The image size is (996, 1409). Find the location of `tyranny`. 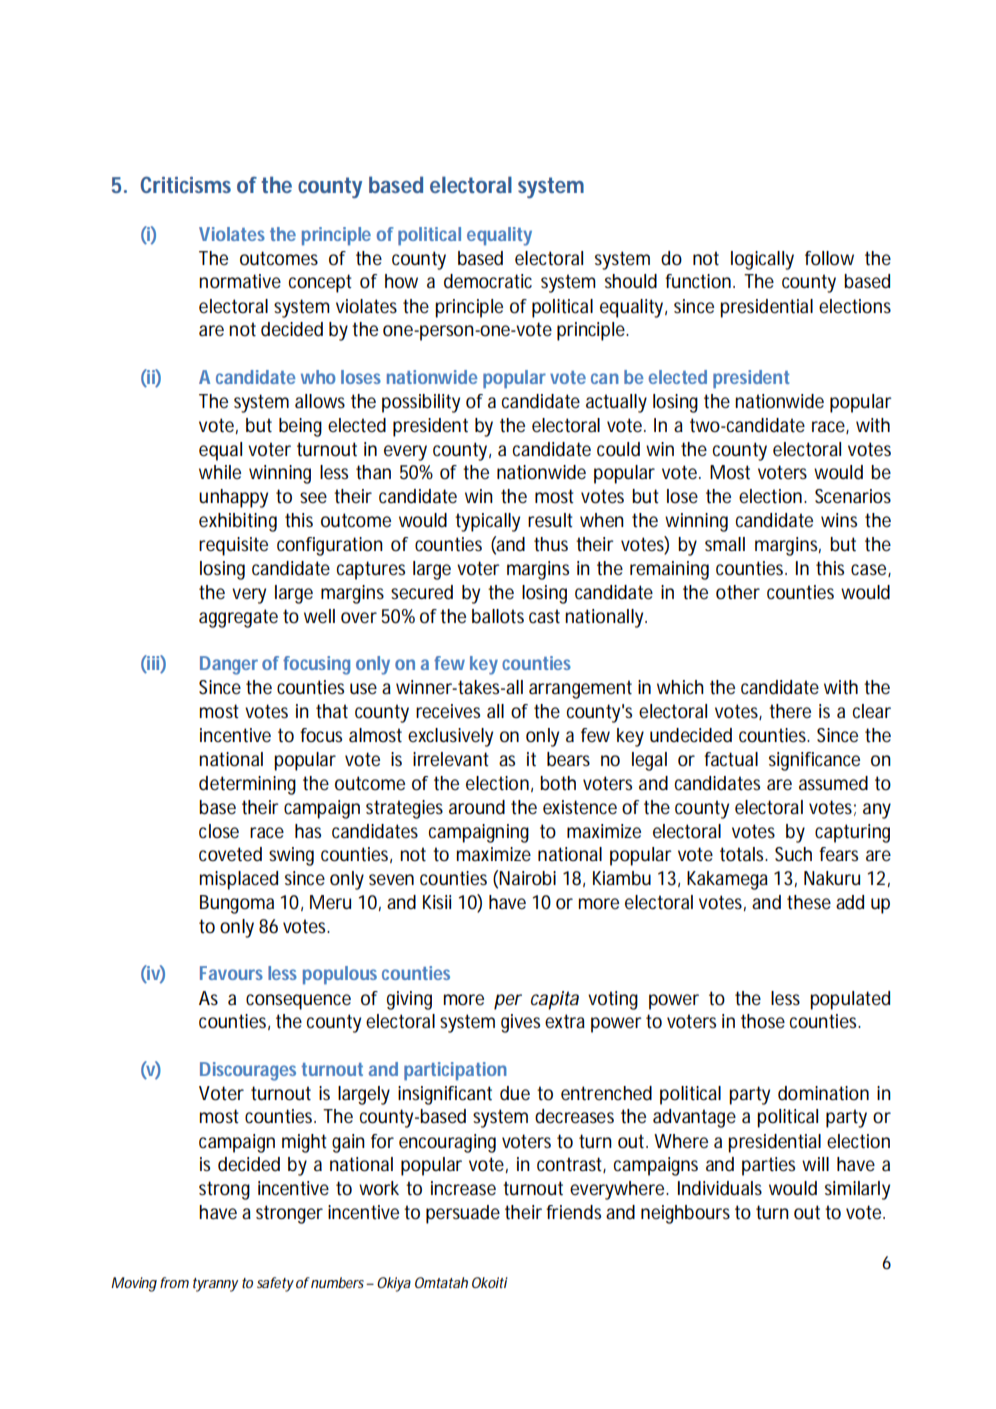

tyranny is located at coordinates (215, 1285).
